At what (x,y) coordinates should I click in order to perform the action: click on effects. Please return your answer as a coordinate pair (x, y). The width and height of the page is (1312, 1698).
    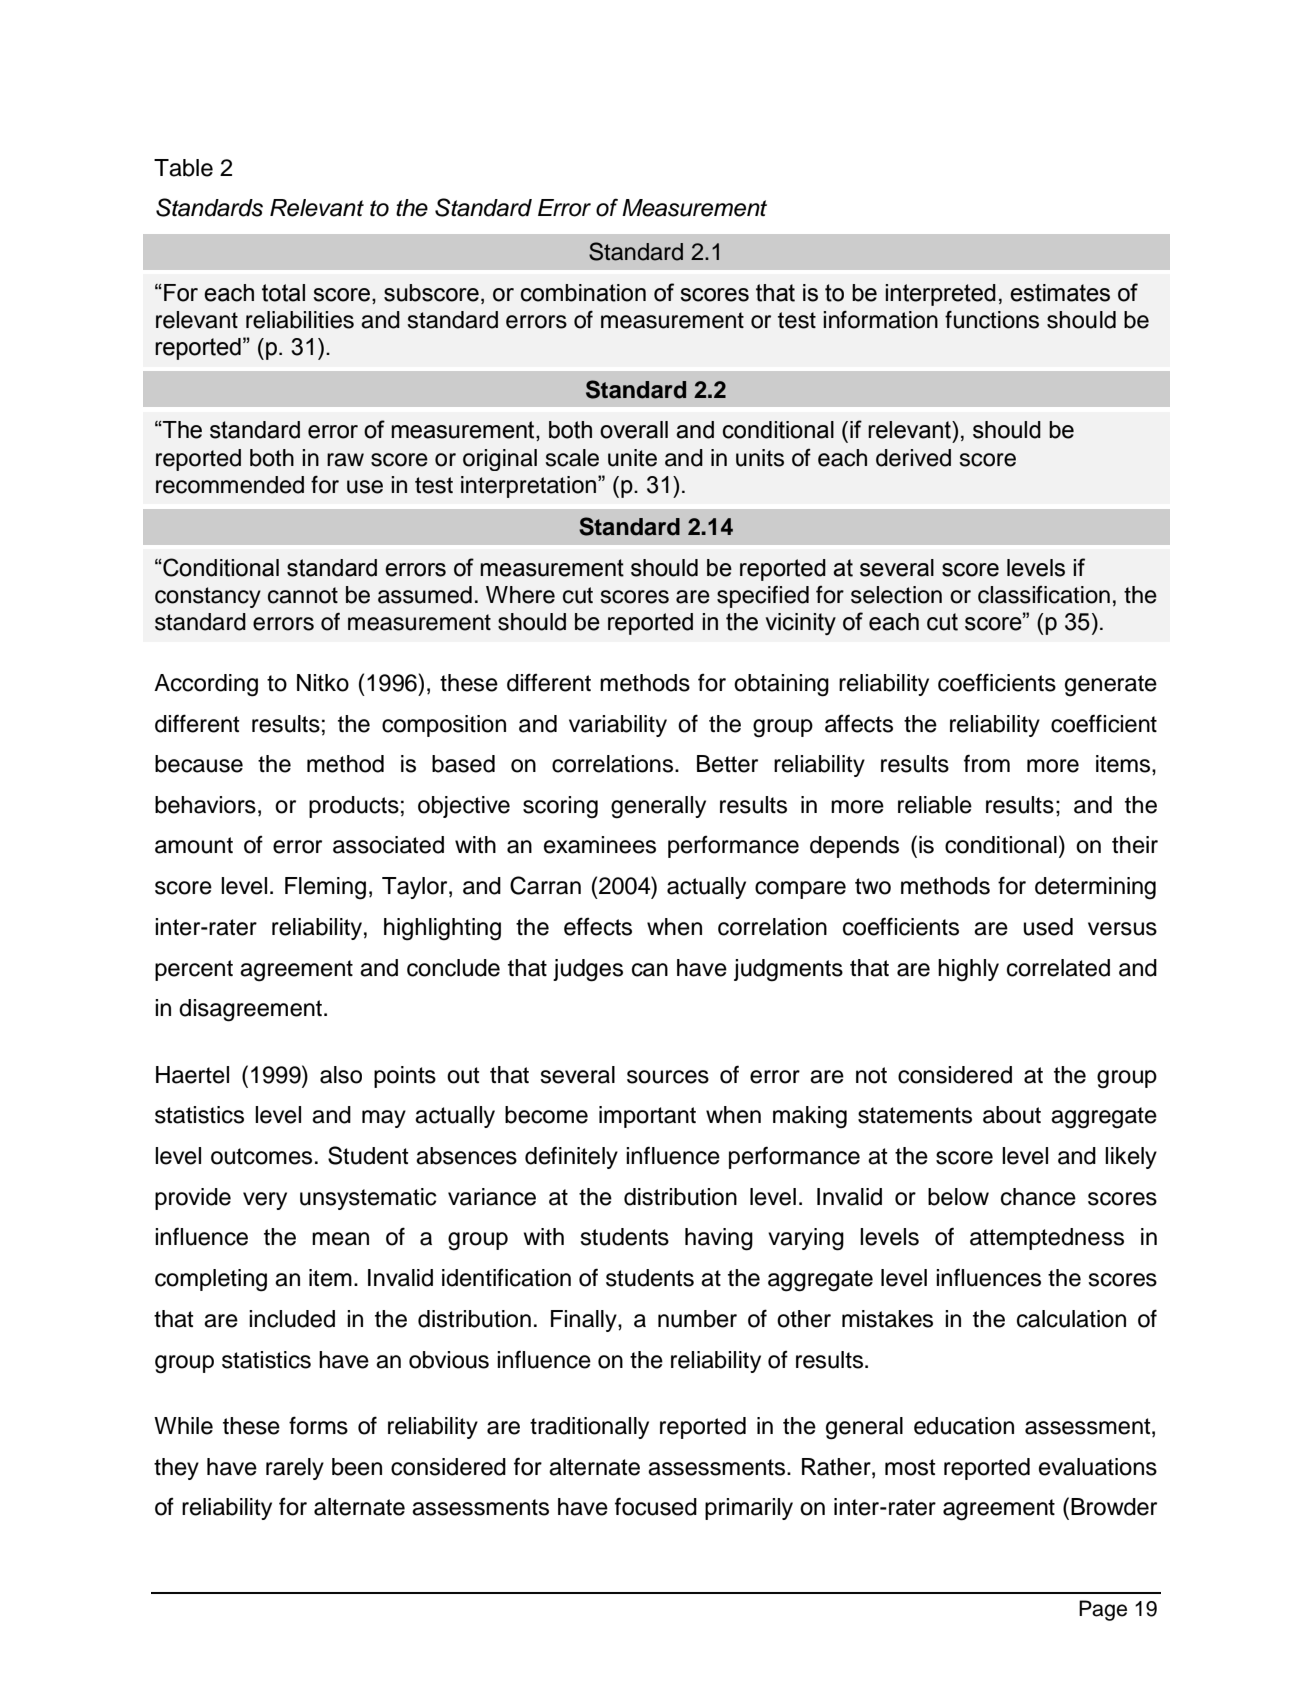
    Looking at the image, I should click on (598, 926).
